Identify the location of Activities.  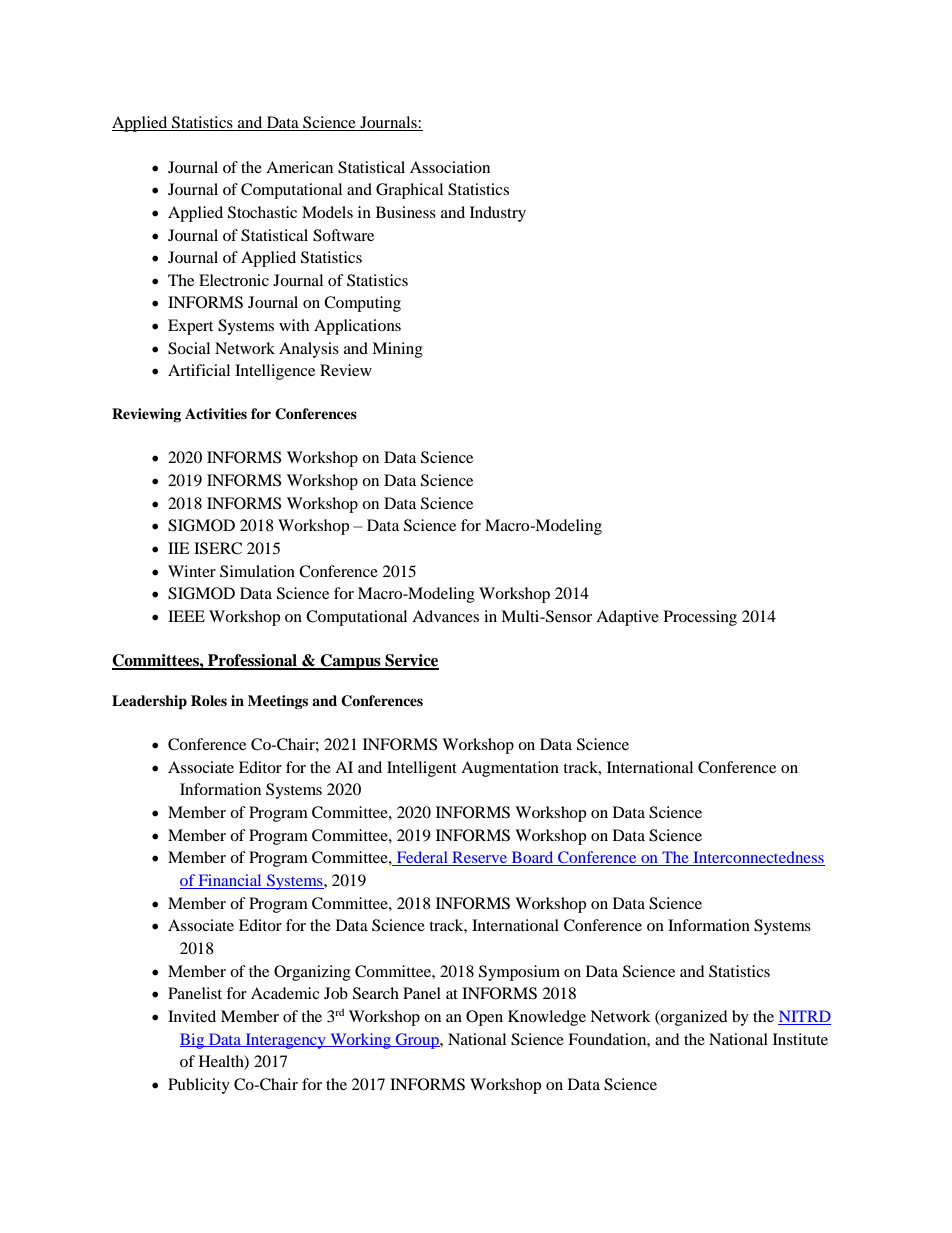
(216, 413).
